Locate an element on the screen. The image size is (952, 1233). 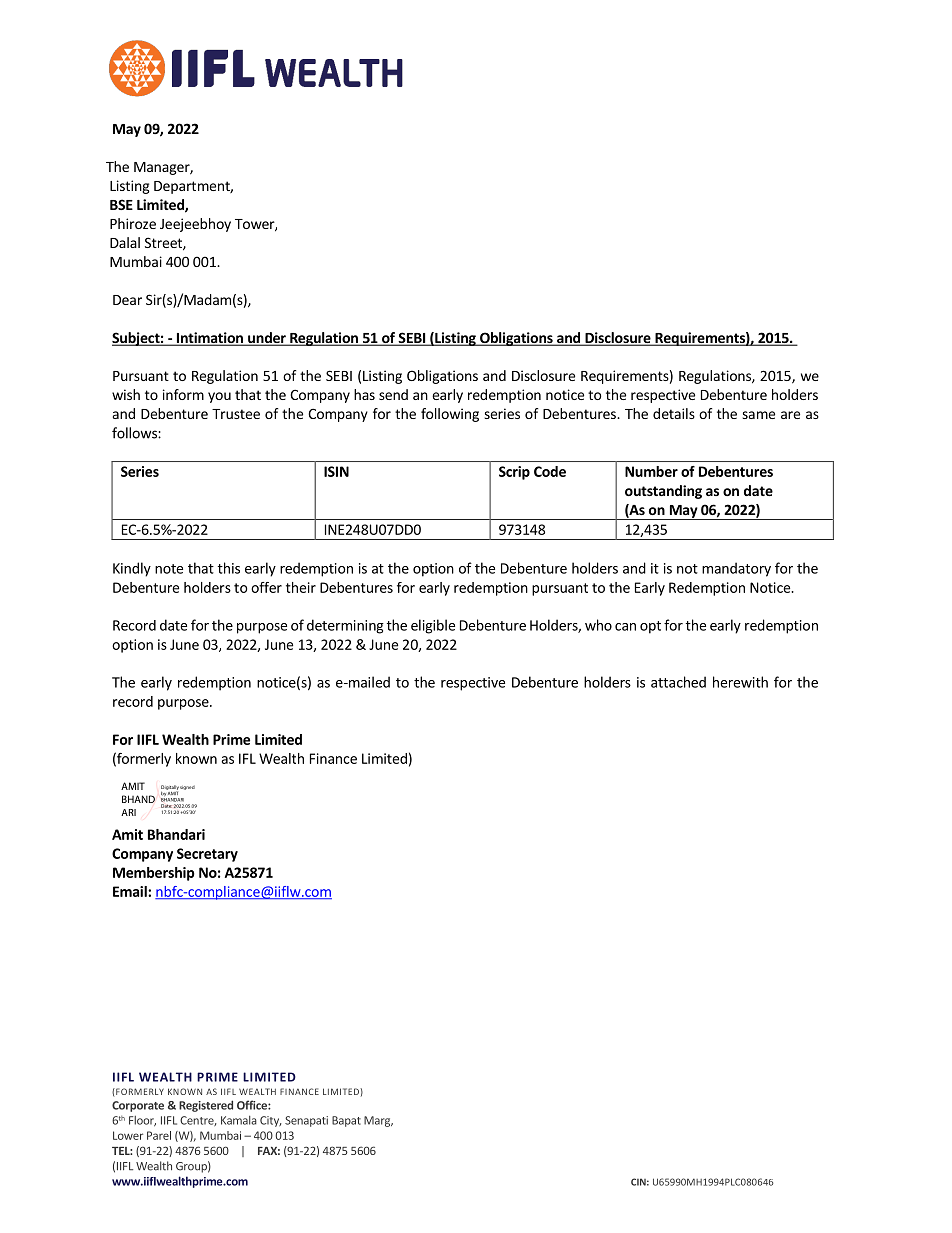
this is located at coordinates (229, 568).
